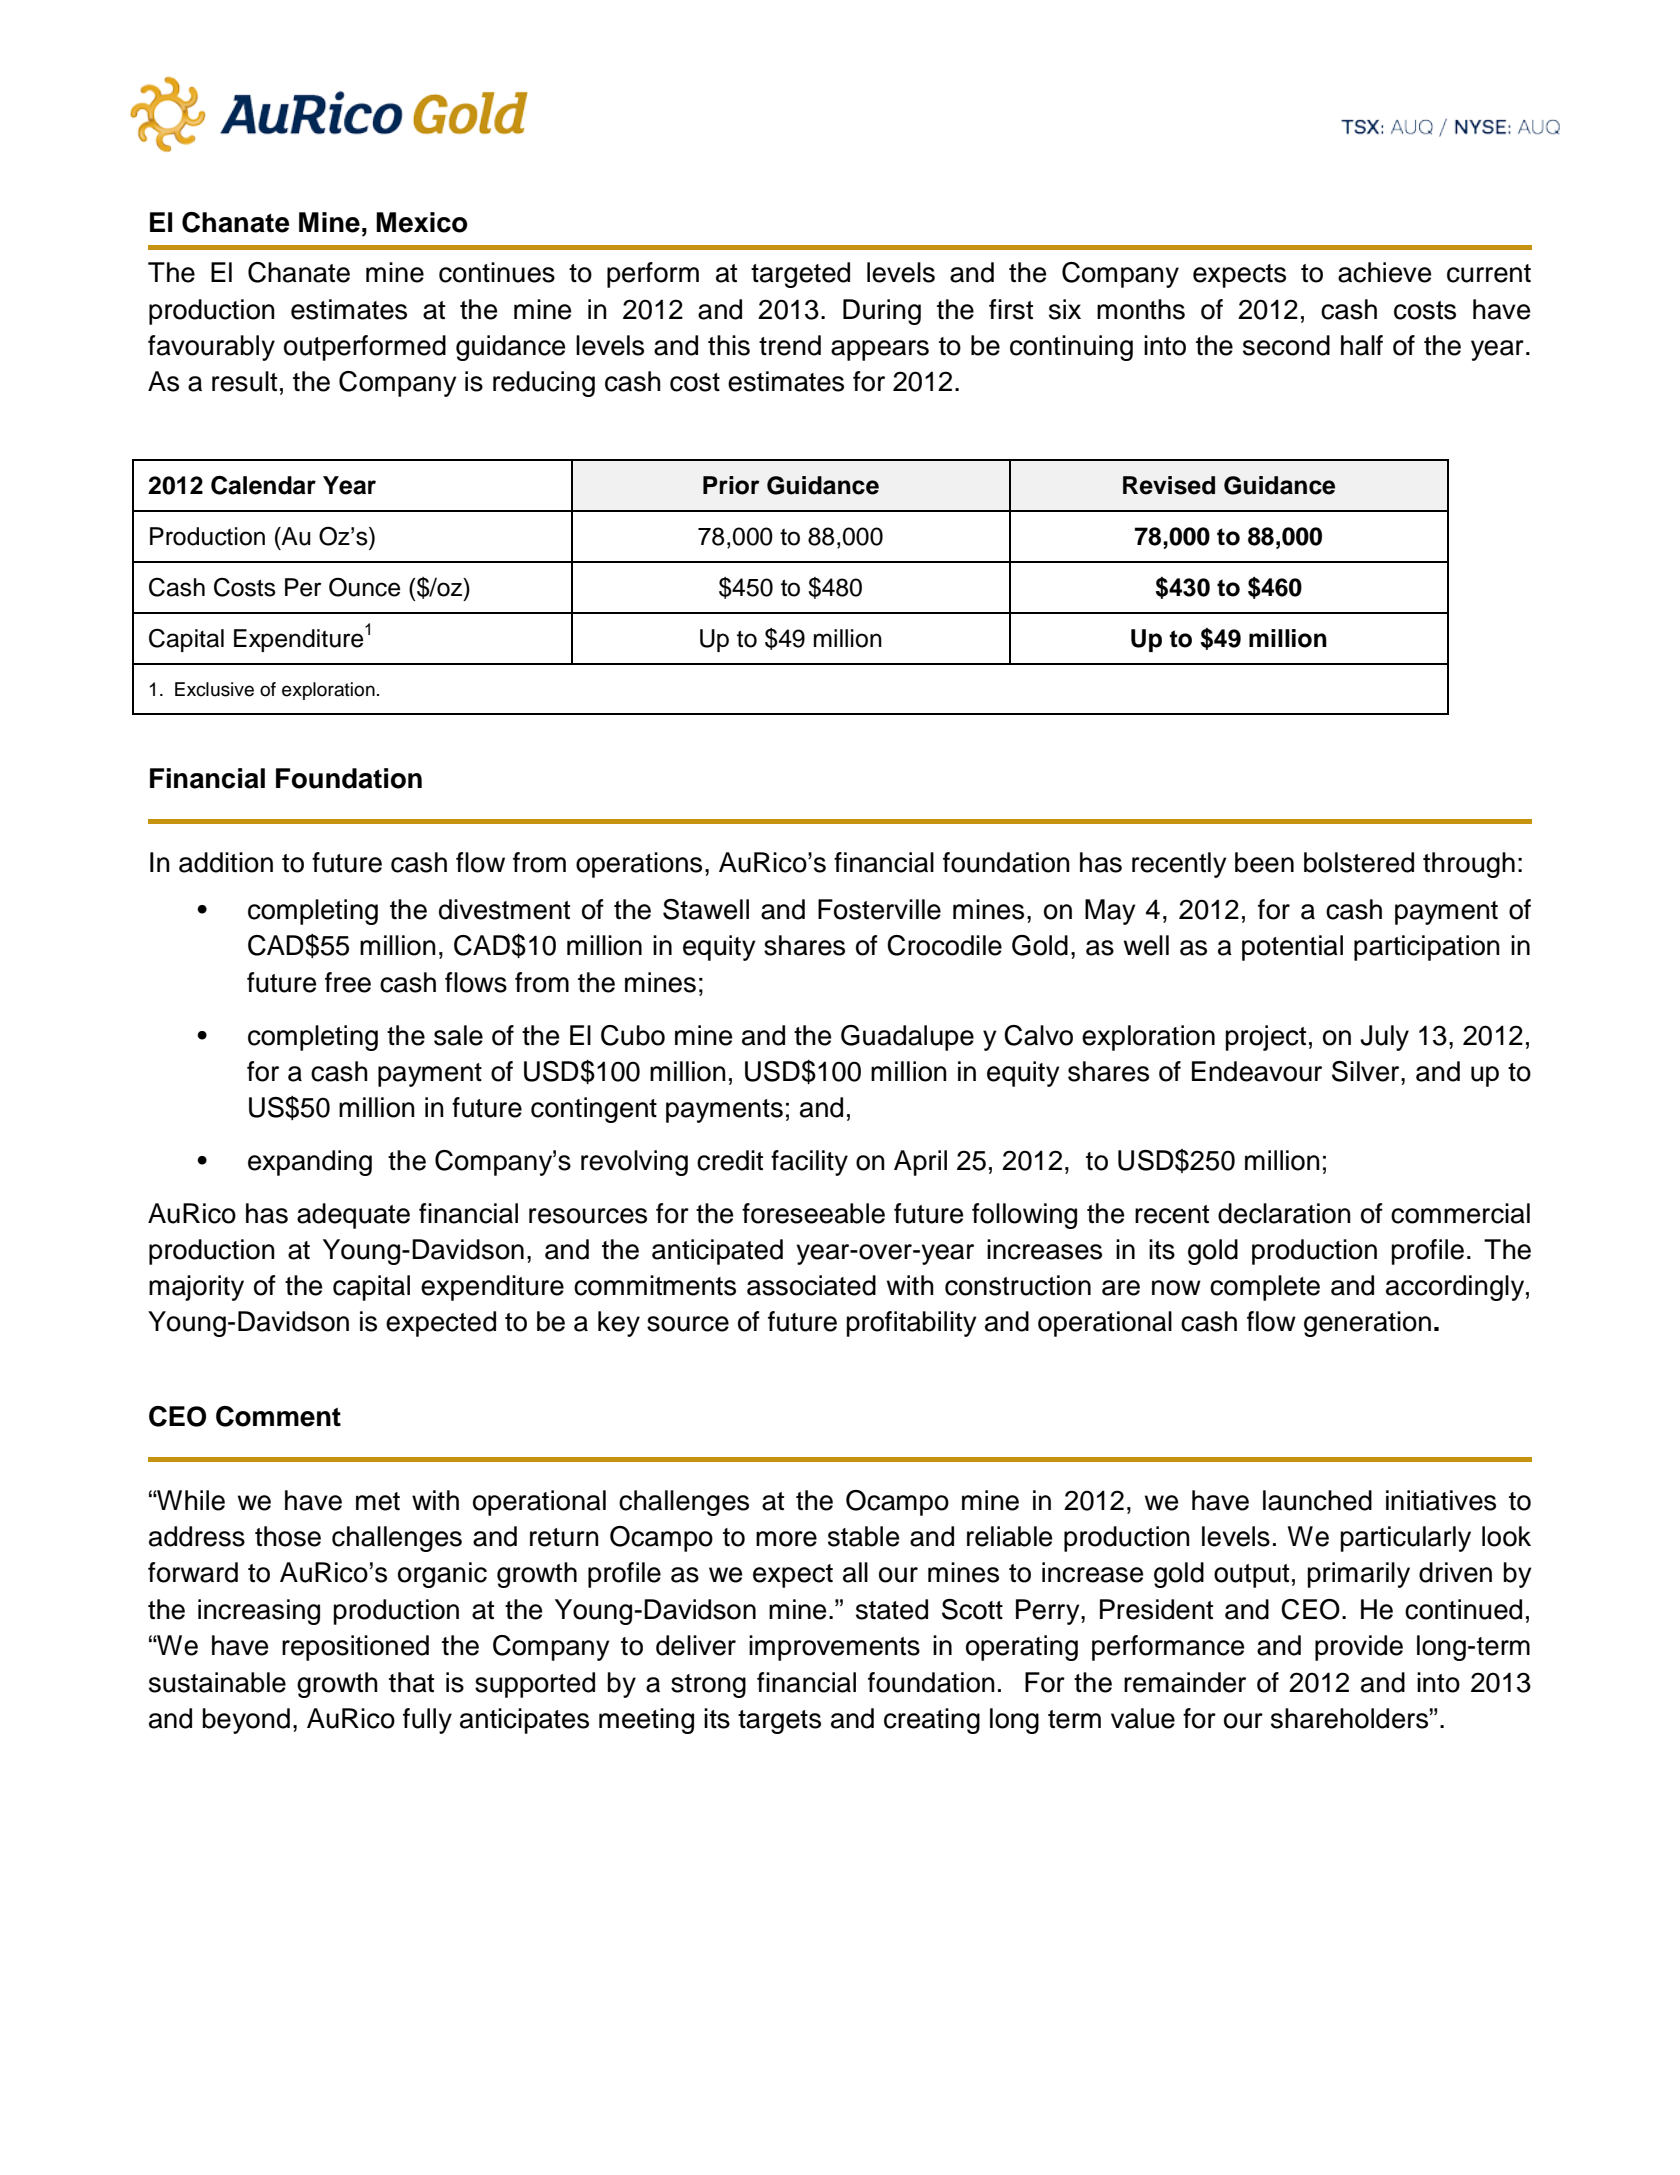 This screenshot has height=2175, width=1680. I want to click on adequate, so click(353, 1216).
